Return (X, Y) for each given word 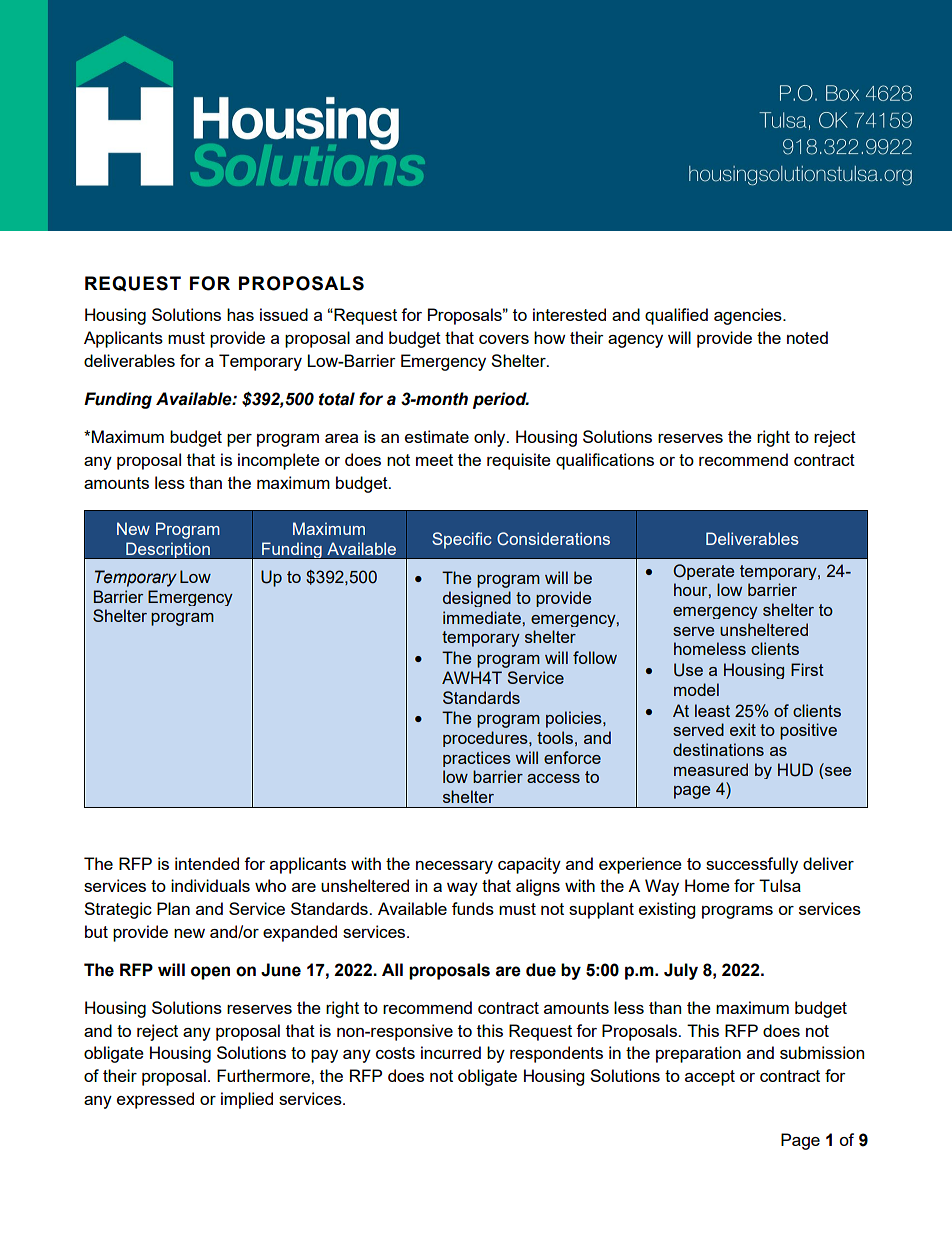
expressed (155, 1100)
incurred (451, 1052)
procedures (486, 739)
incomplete (279, 461)
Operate (703, 572)
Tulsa (780, 885)
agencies (749, 316)
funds (473, 908)
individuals (210, 885)
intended (207, 863)
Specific (462, 540)
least (712, 710)
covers (504, 339)
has (240, 314)
